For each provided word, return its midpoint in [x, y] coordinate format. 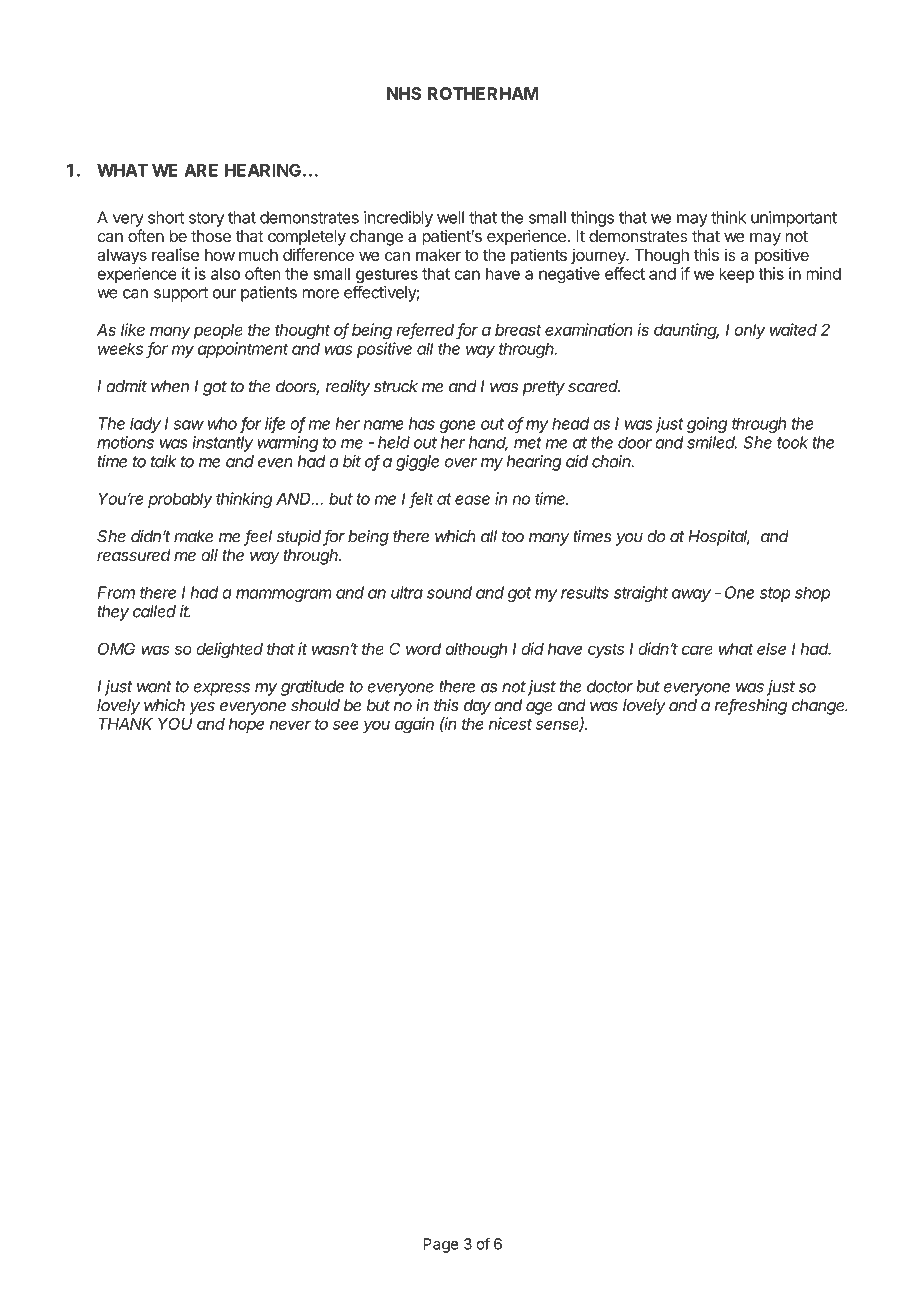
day [477, 707]
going [707, 425]
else [771, 649]
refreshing [751, 706]
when [170, 386]
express [221, 689]
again [414, 725]
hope [246, 725]
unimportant [794, 219]
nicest [510, 723]
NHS [404, 93]
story [206, 219]
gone [457, 426]
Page [441, 1245]
